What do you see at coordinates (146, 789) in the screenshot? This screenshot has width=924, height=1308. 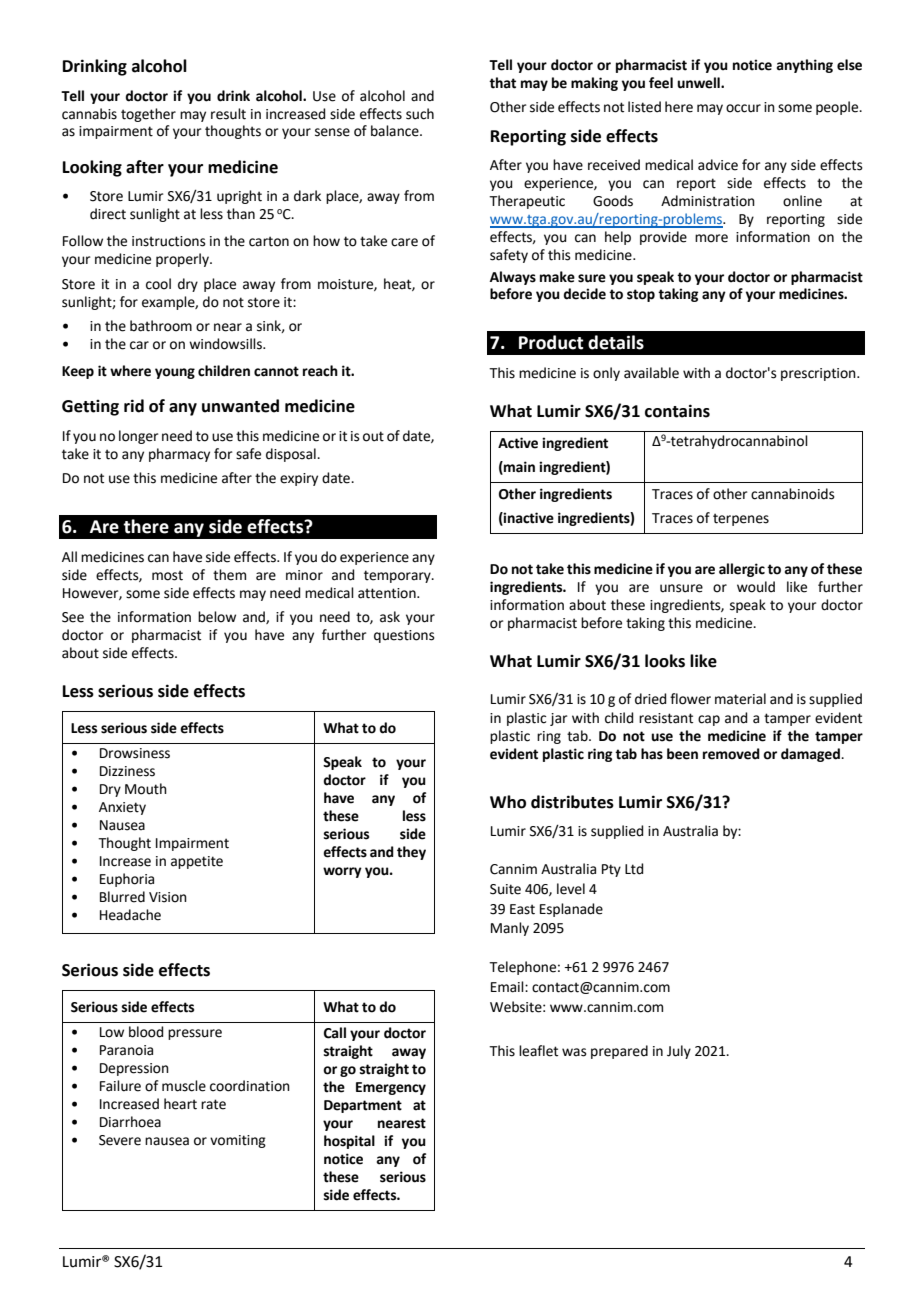 I see `Mouth` at bounding box center [146, 789].
